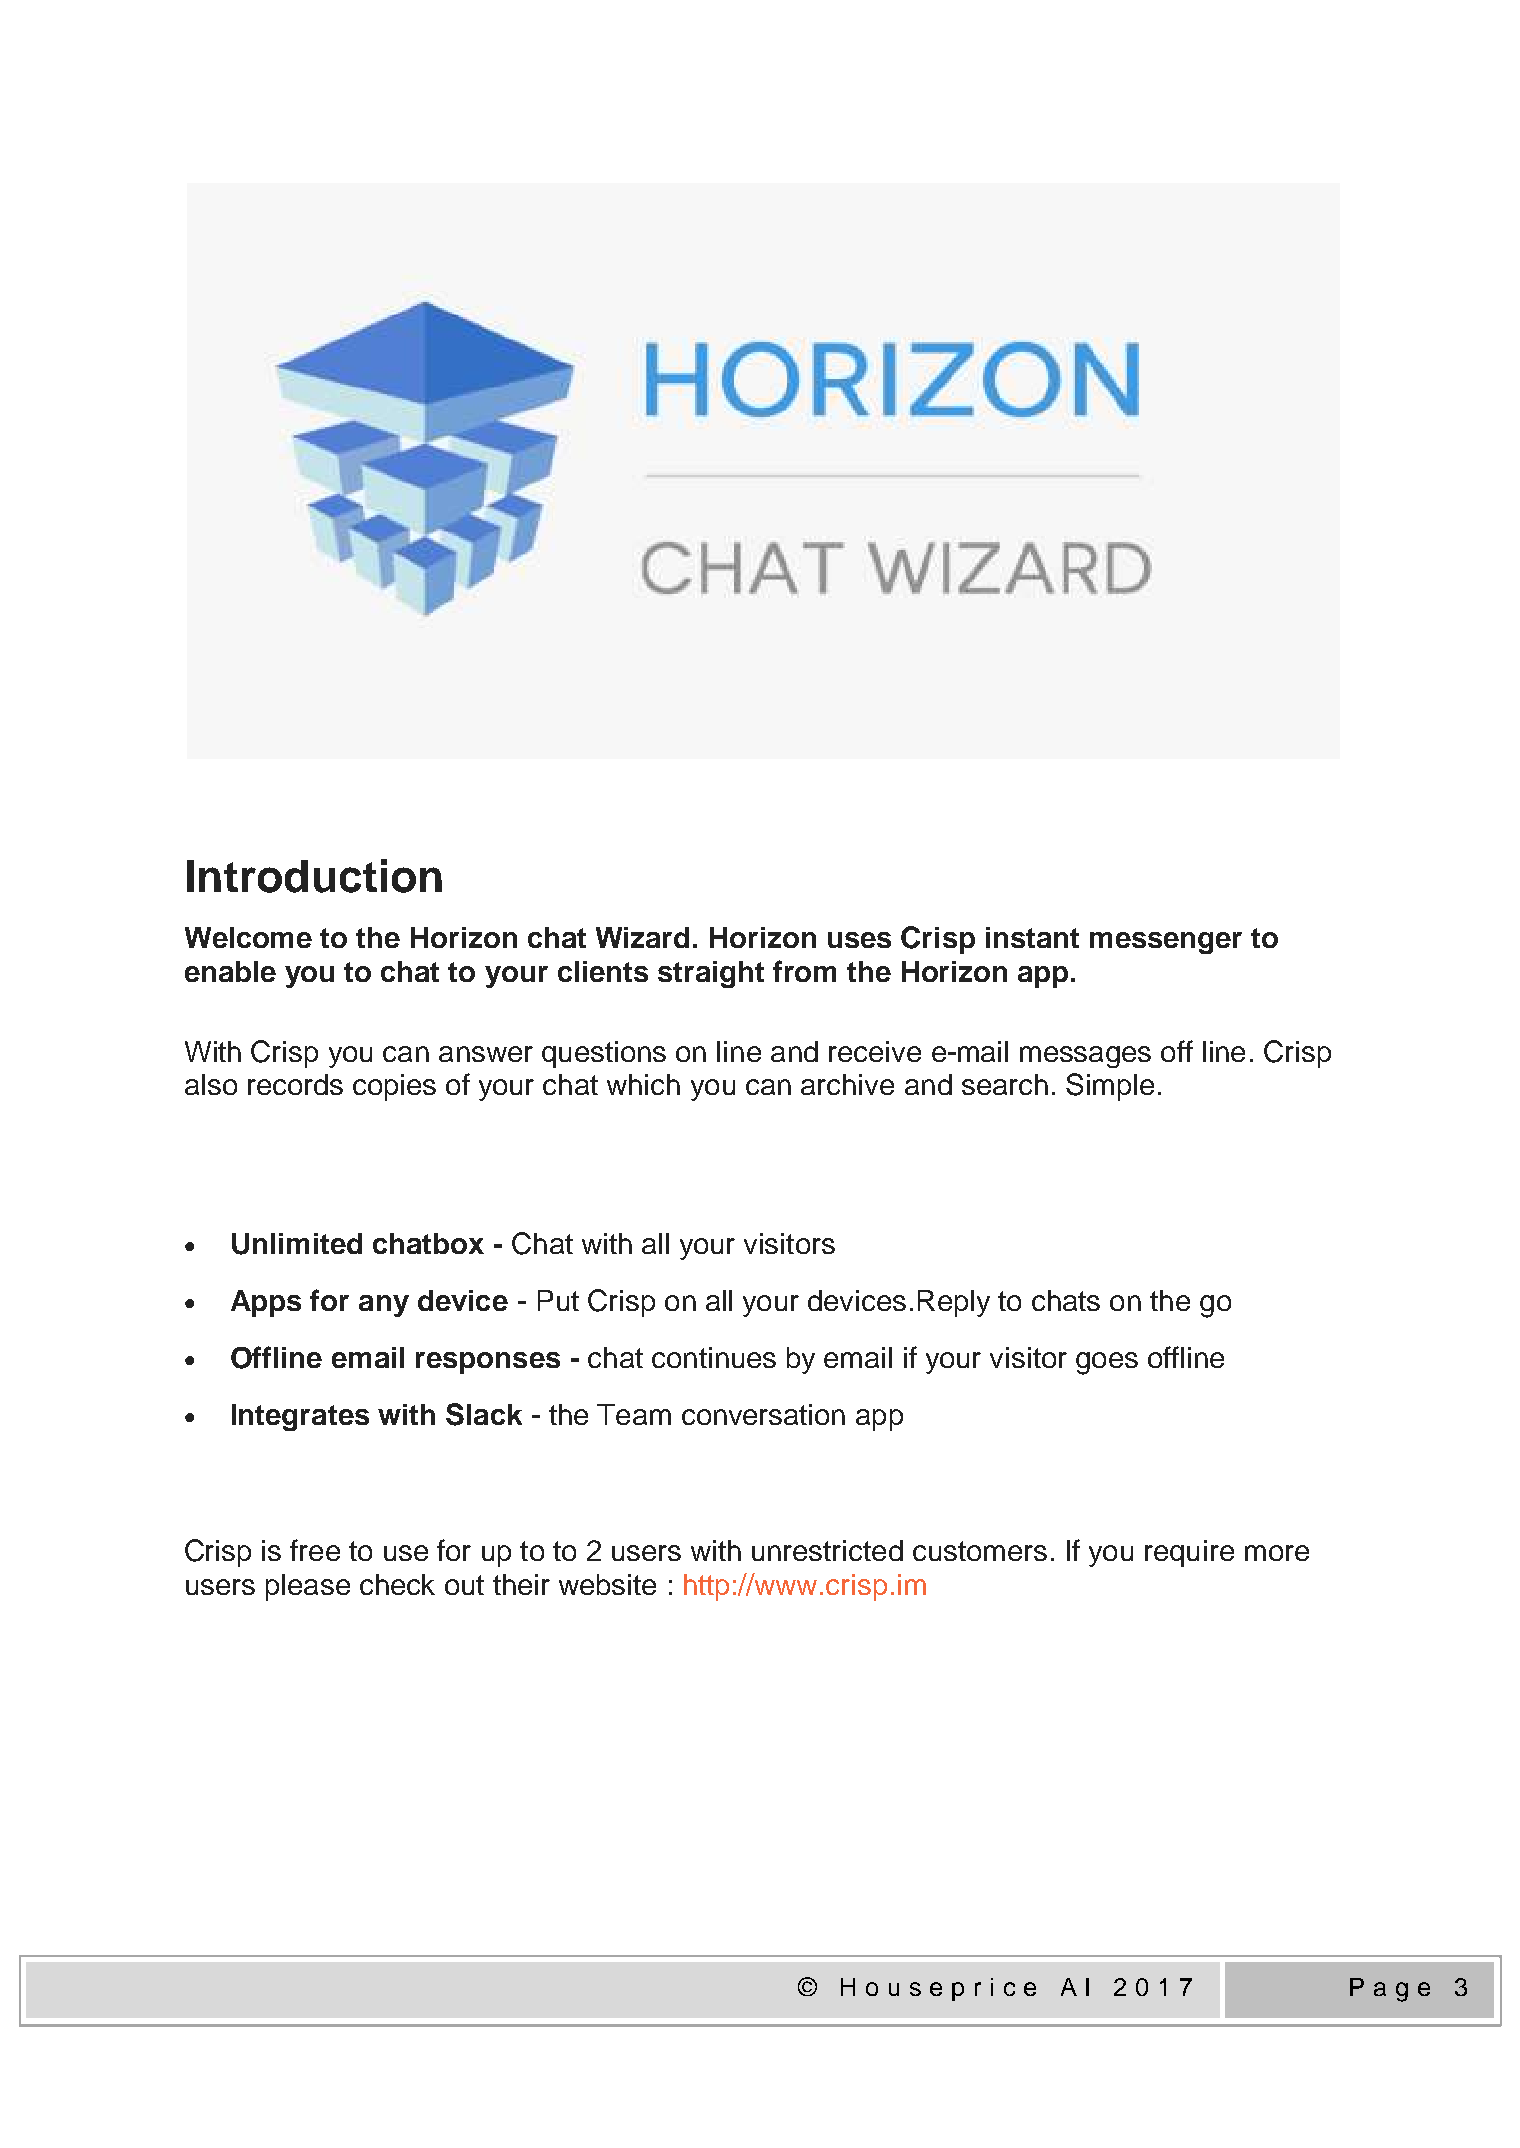 The width and height of the image is (1520, 2148). What do you see at coordinates (1166, 943) in the image?
I see `messenger` at bounding box center [1166, 943].
